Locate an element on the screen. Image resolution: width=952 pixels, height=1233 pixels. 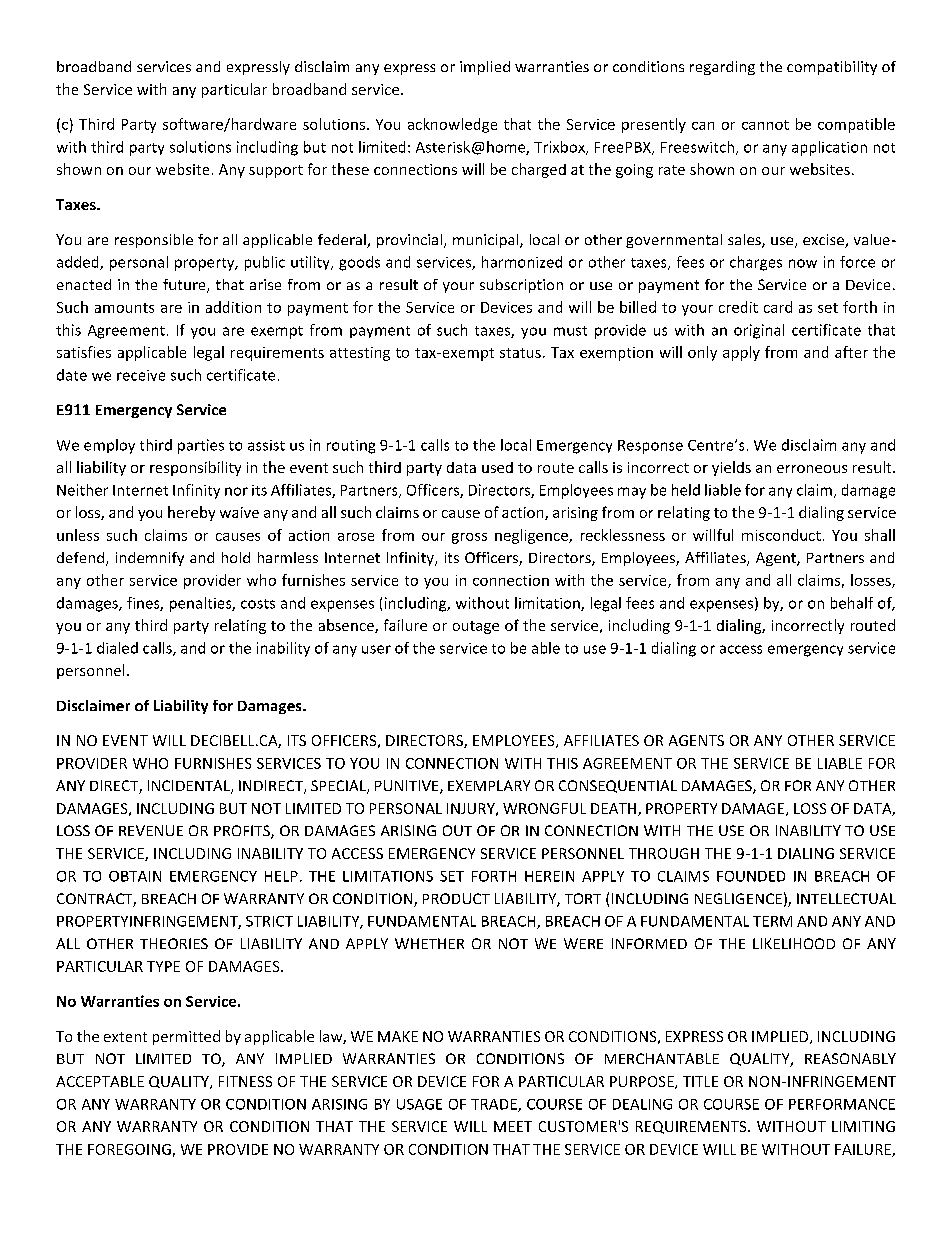
PRODUCT is located at coordinates (456, 898).
